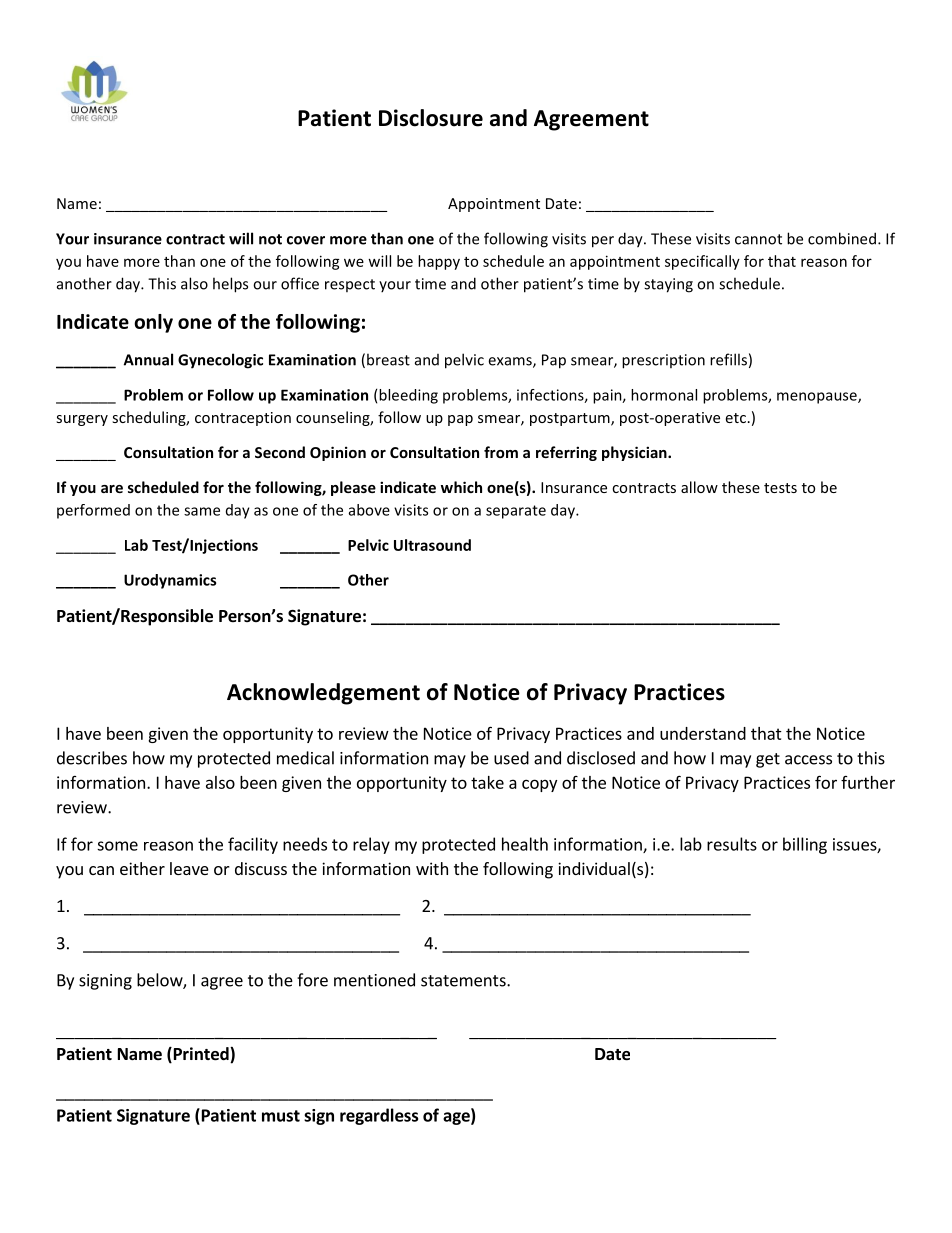 This document has height=1233, width=952. Describe the element at coordinates (703, 733) in the document. I see `understand` at that location.
